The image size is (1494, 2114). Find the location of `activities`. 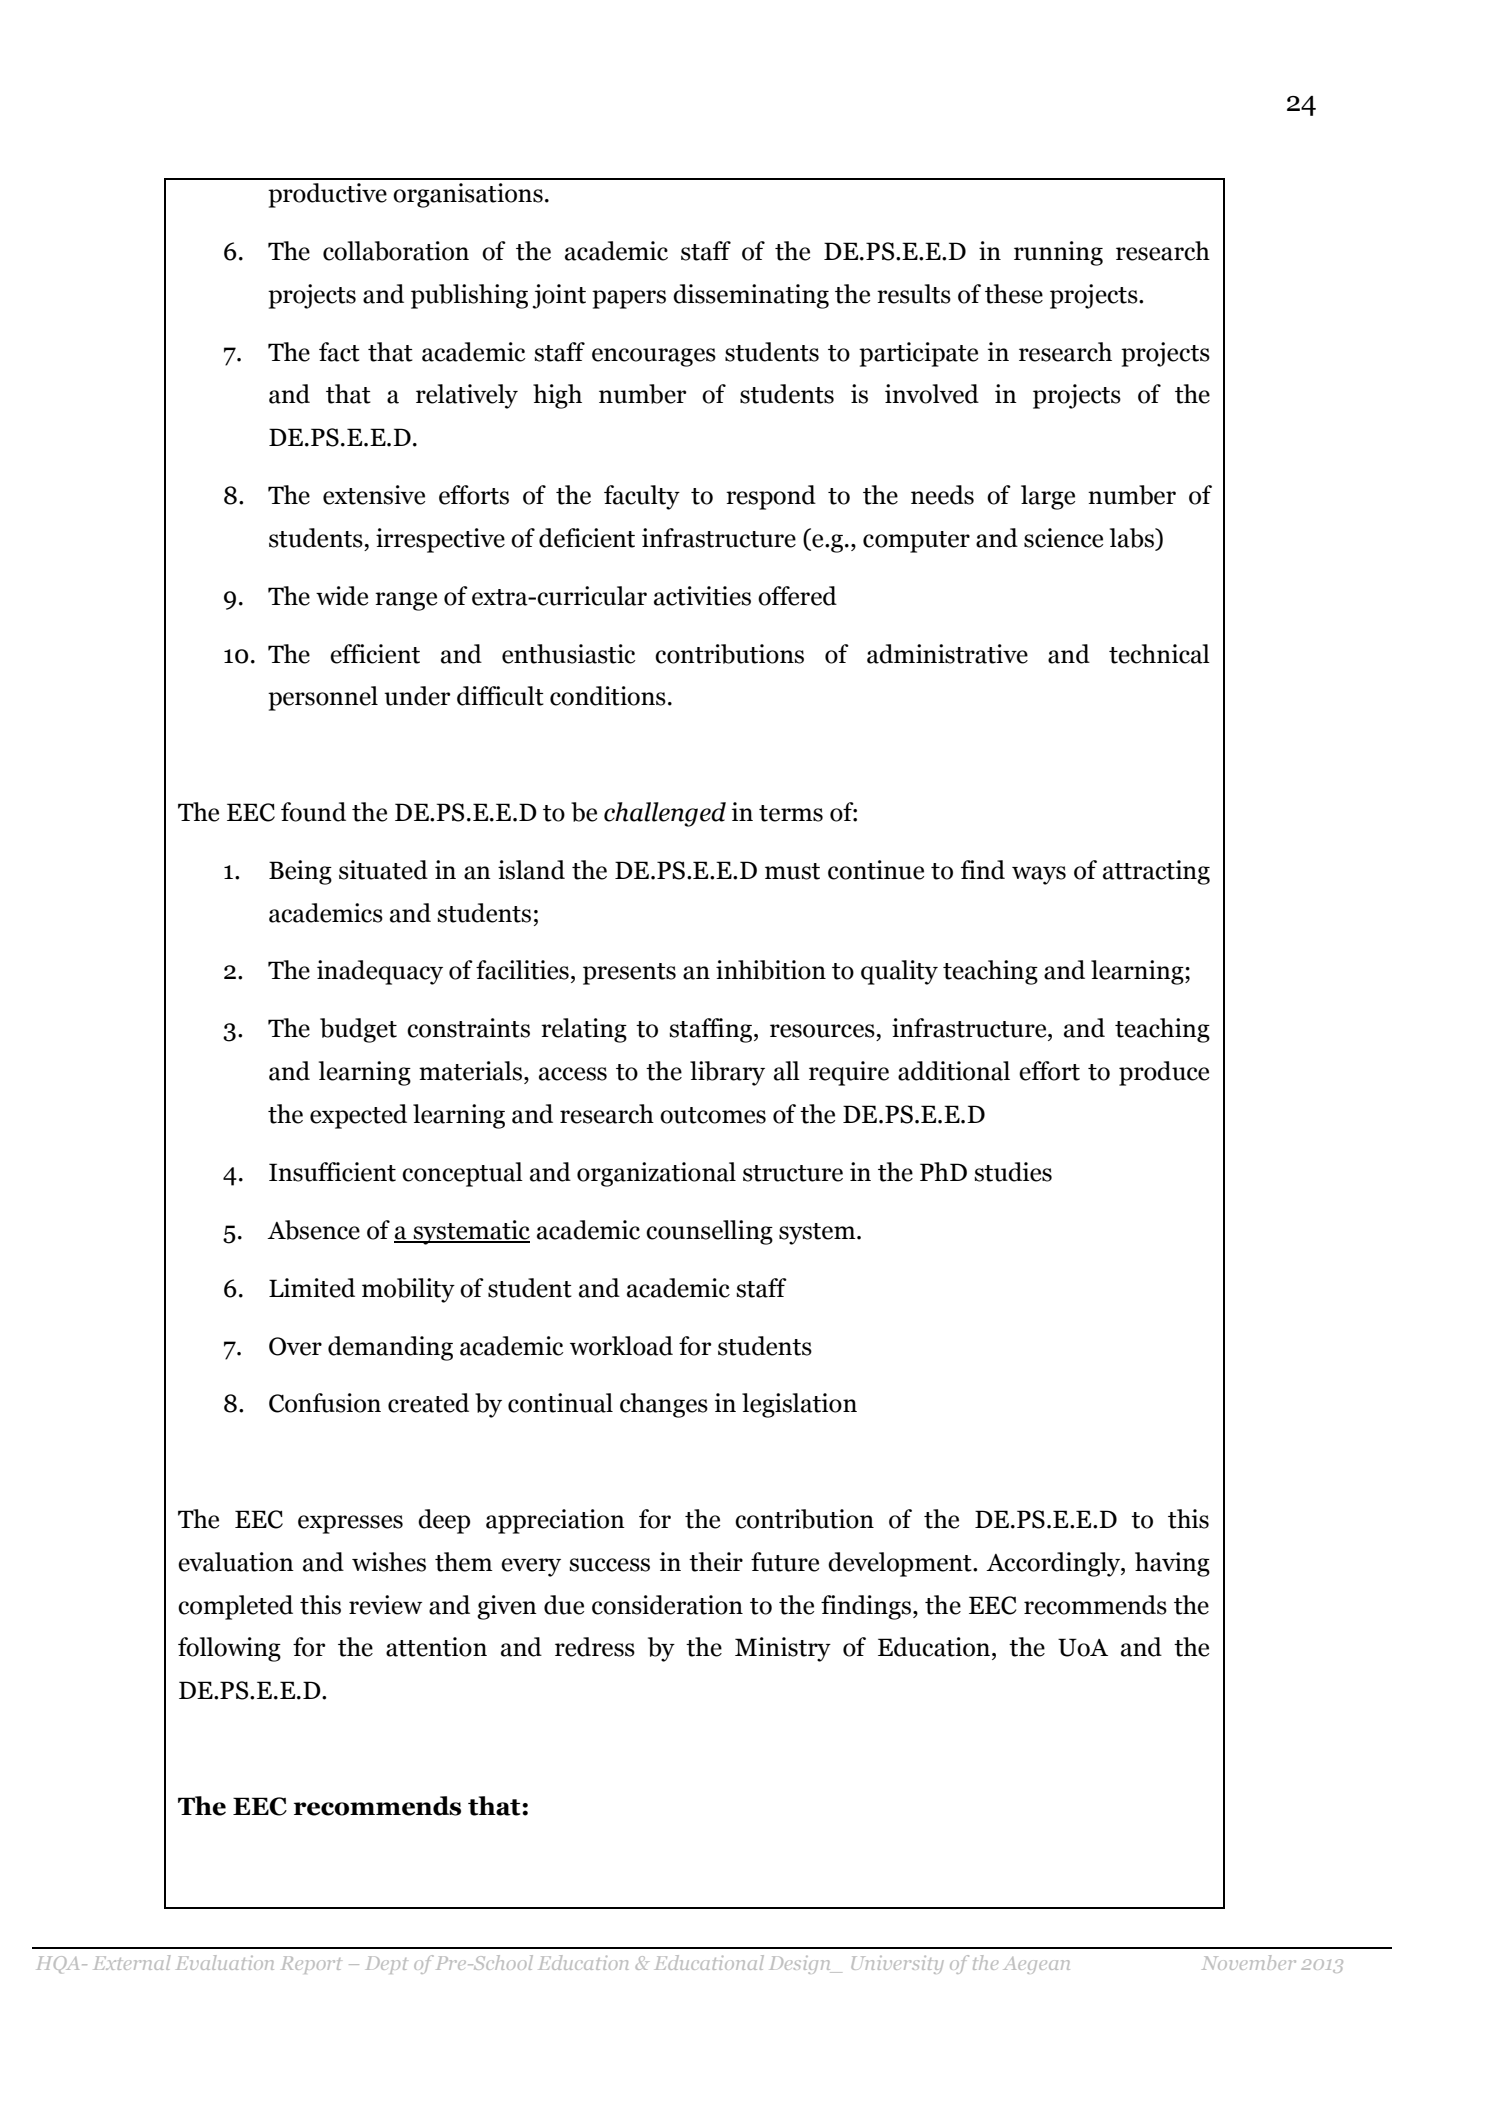

activities is located at coordinates (702, 596).
